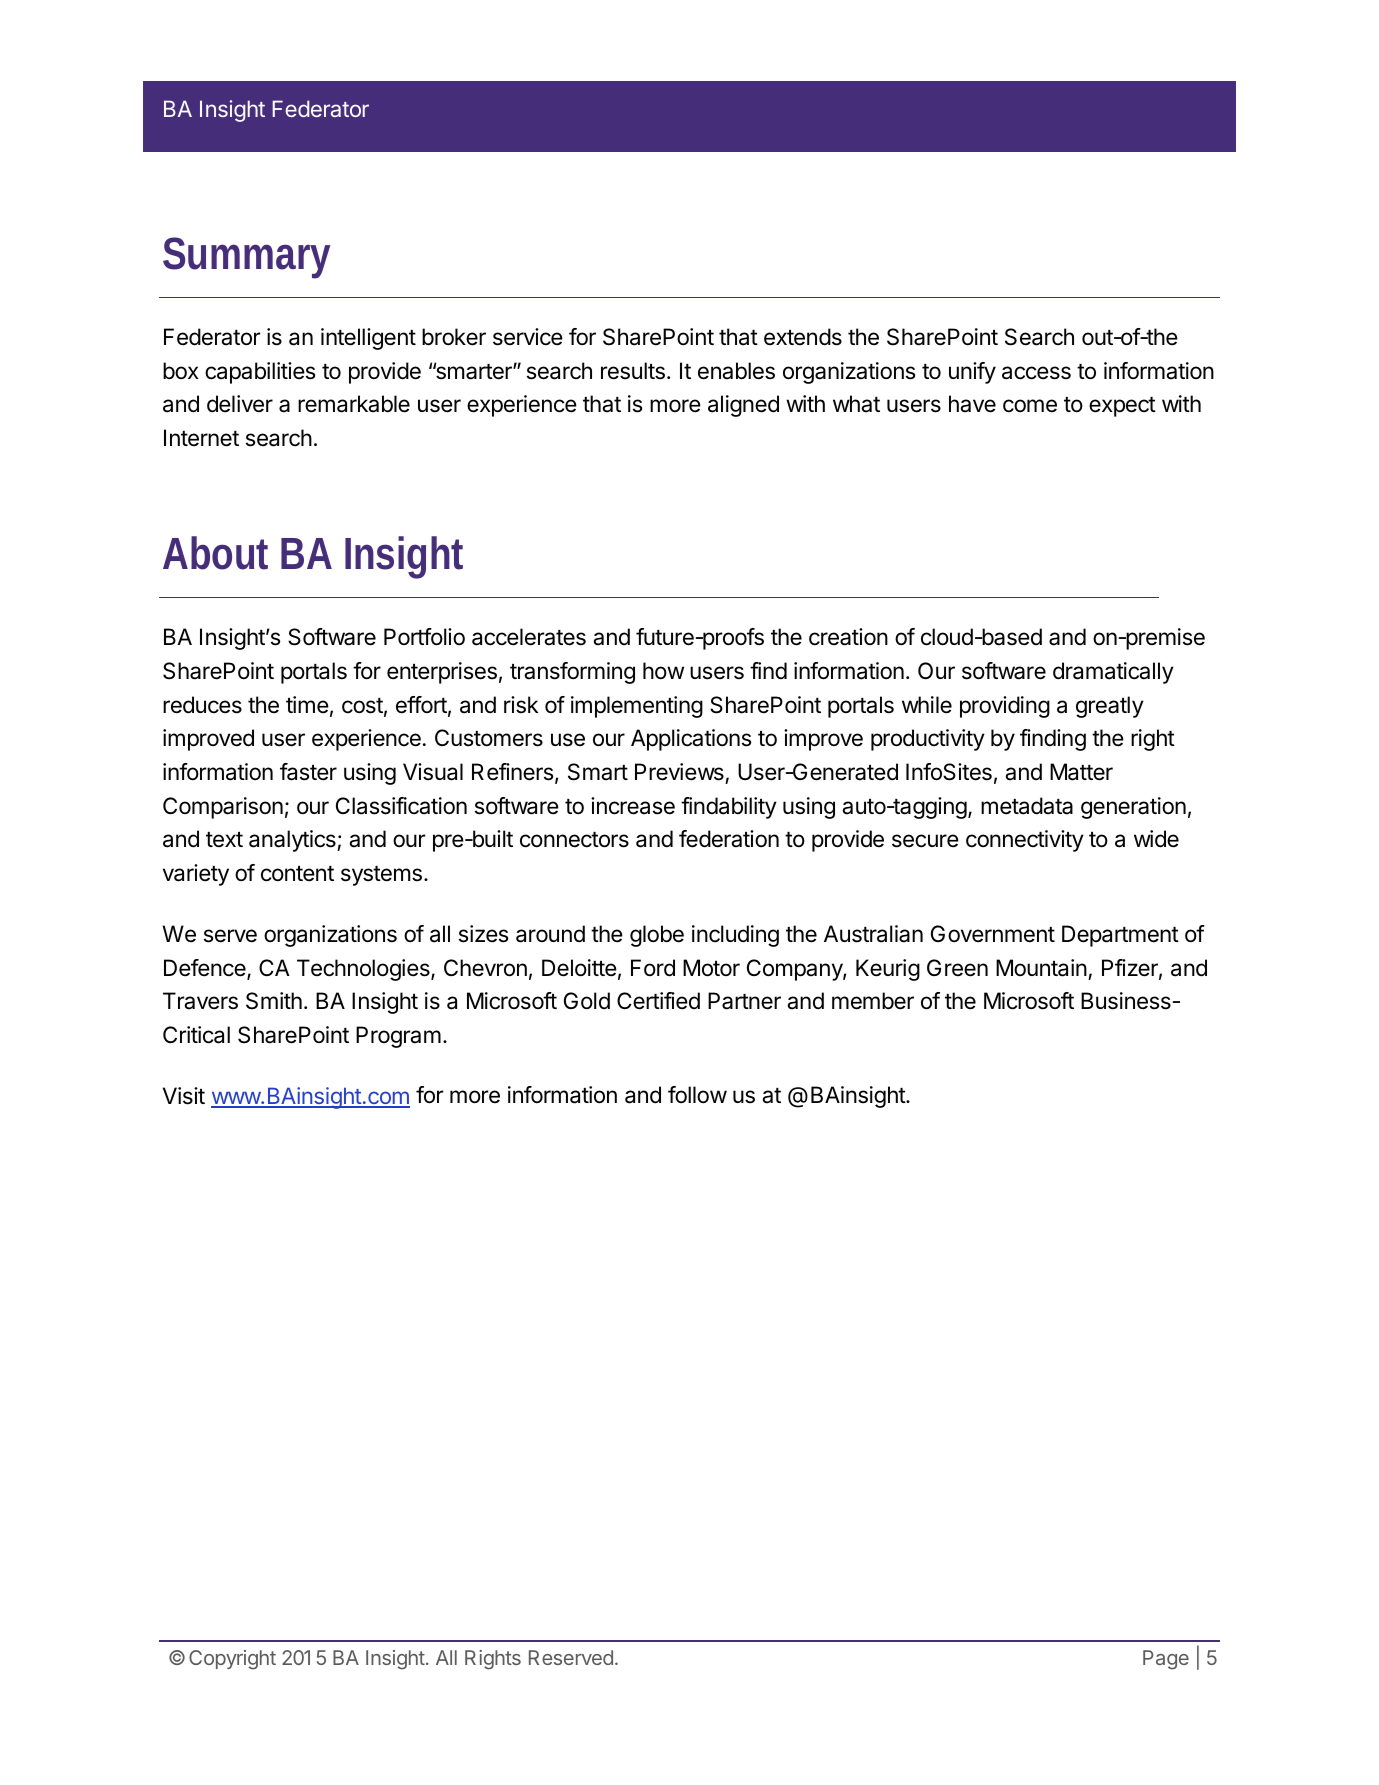 This page has height=1785, width=1379. Describe the element at coordinates (246, 258) in the page. I see `Summary` at that location.
